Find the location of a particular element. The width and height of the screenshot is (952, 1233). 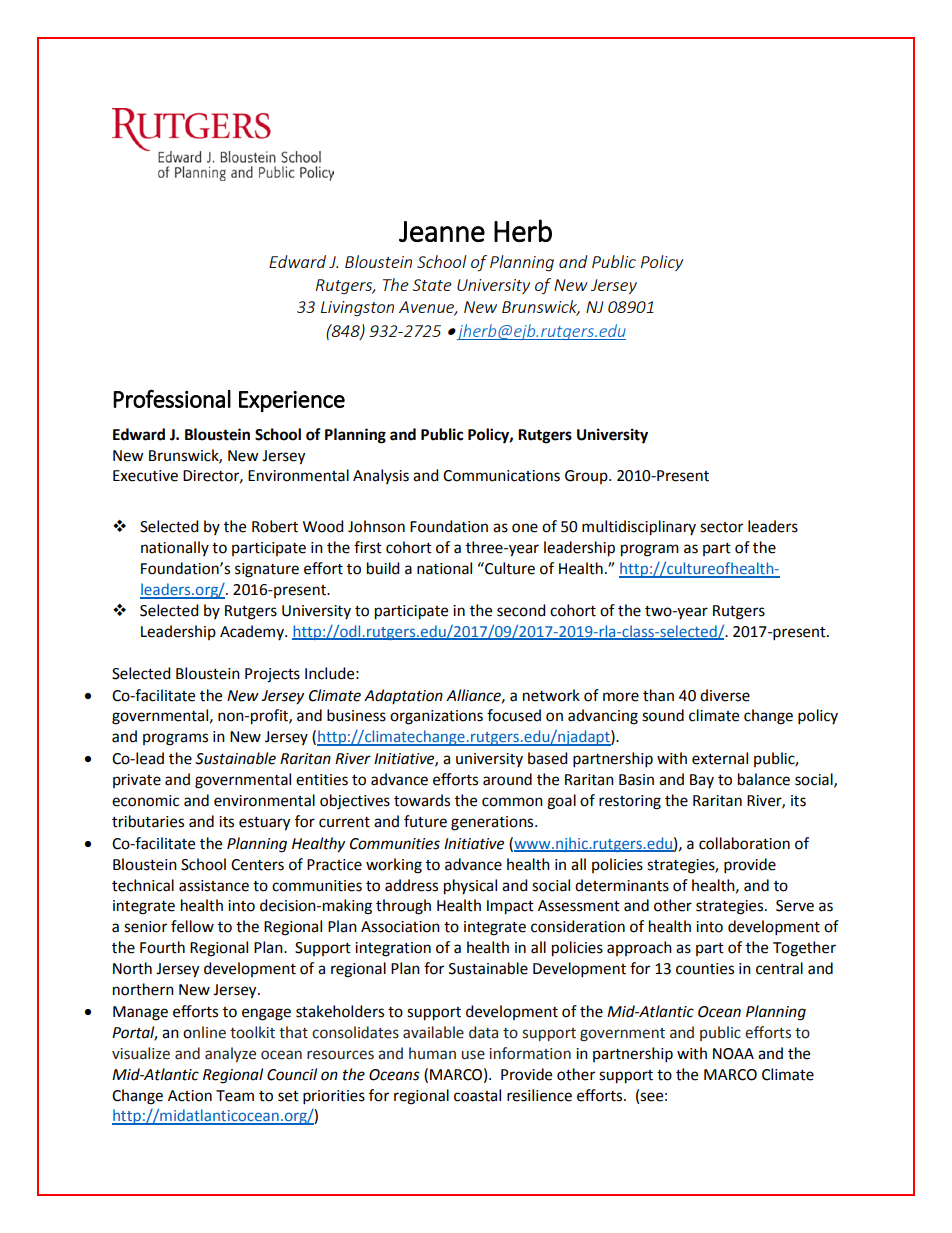

one is located at coordinates (525, 528).
